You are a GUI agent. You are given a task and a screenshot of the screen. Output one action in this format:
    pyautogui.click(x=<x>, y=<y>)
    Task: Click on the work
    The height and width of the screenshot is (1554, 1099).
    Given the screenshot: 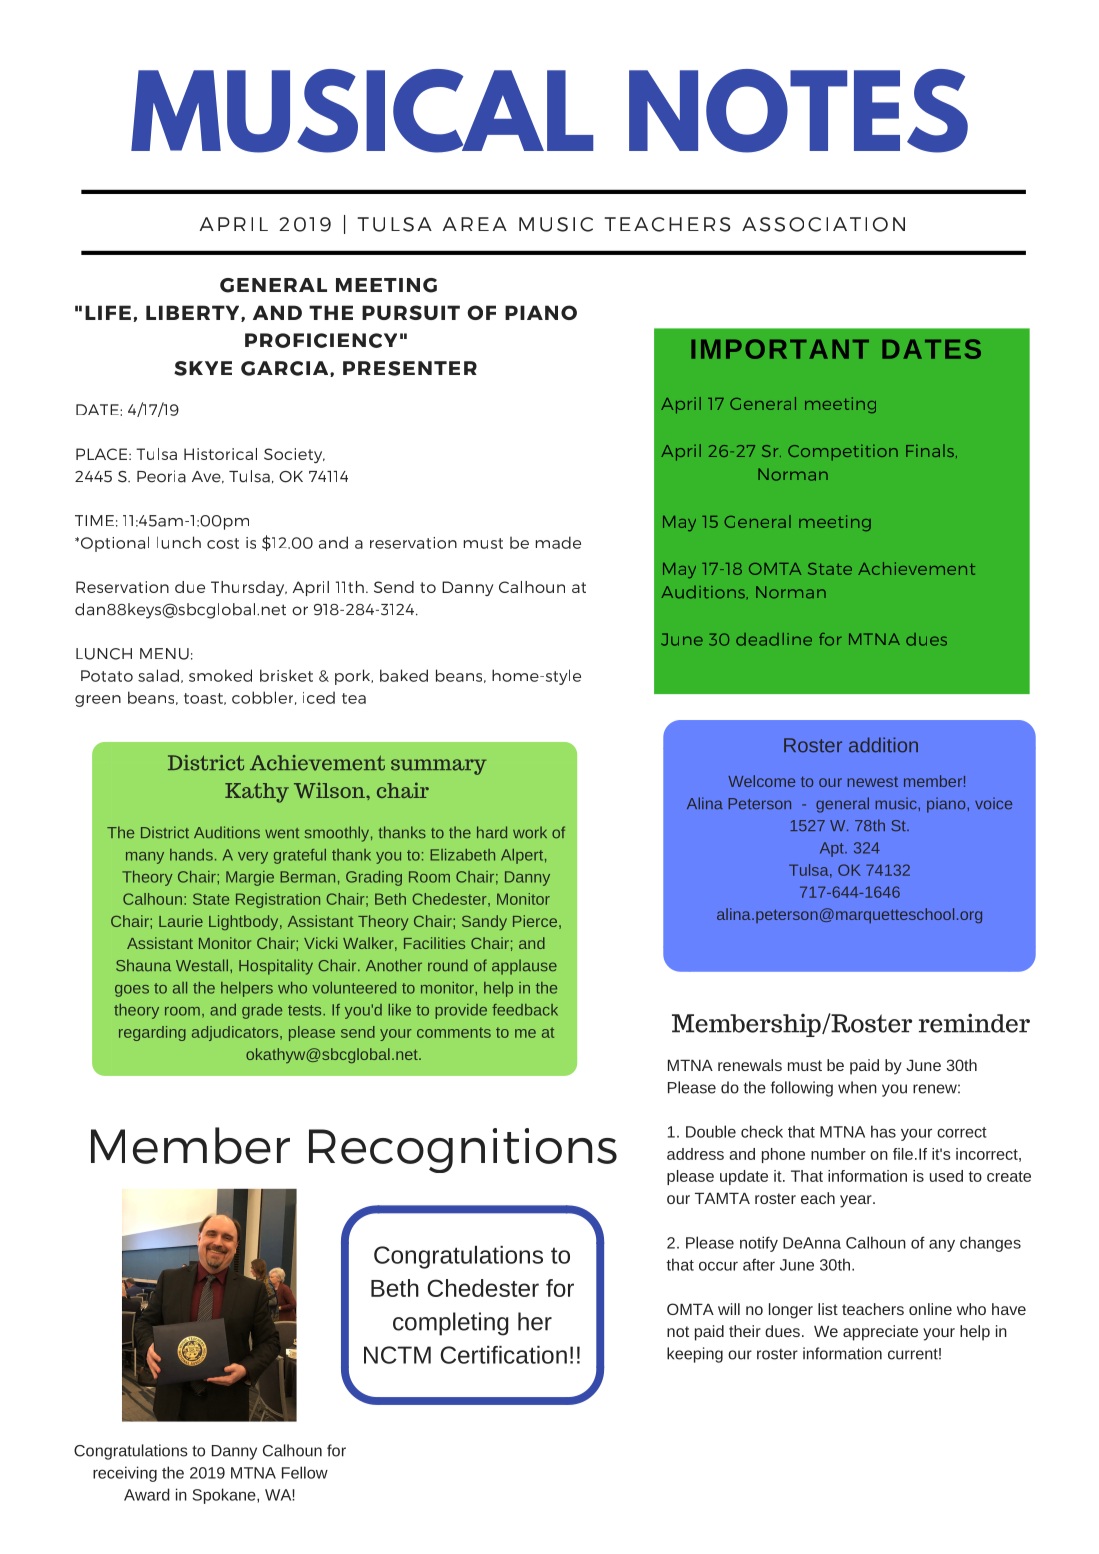 What is the action you would take?
    pyautogui.click(x=530, y=832)
